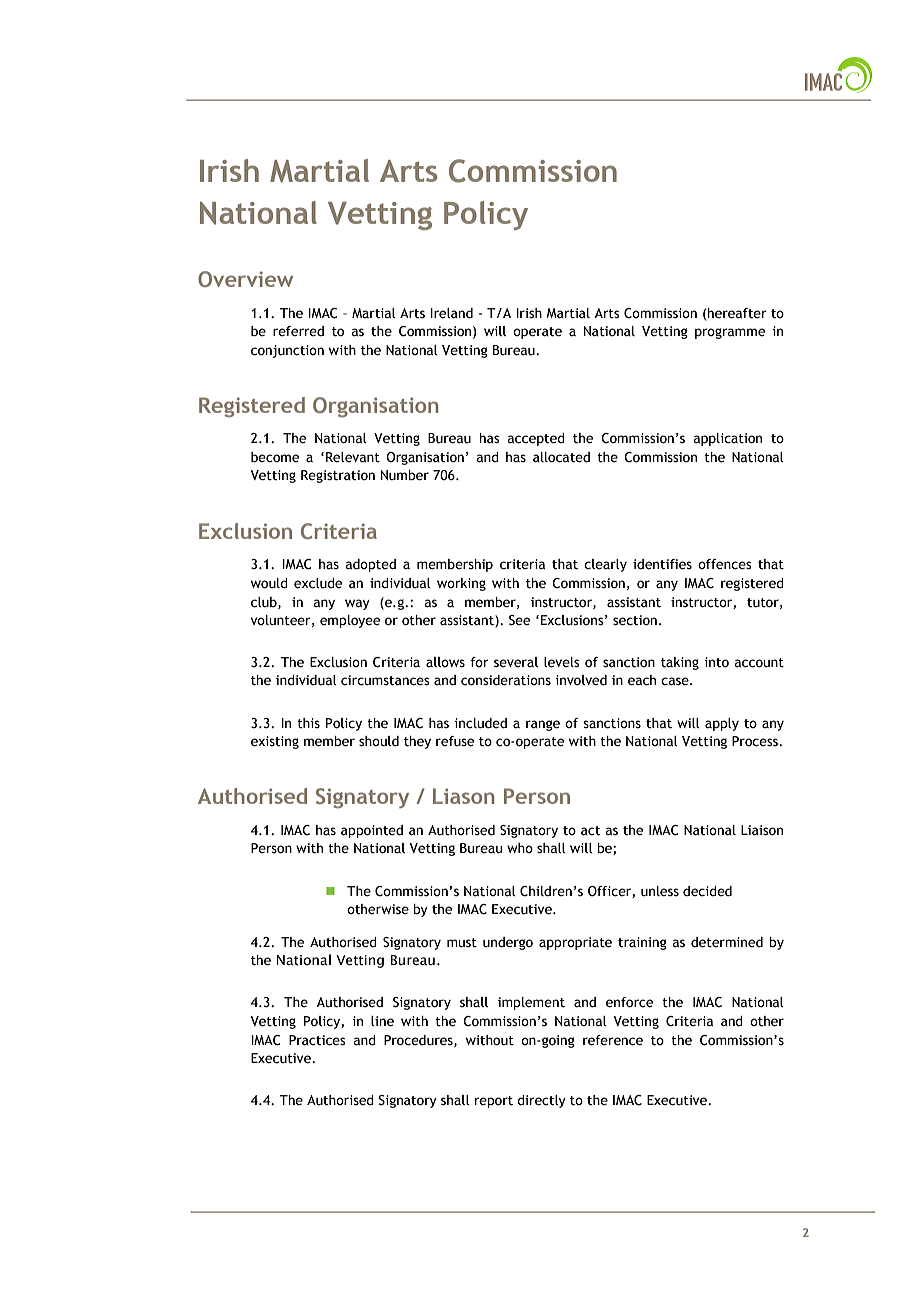 This image has height=1308, width=924. Describe the element at coordinates (494, 1102) in the image. I see `report` at that location.
